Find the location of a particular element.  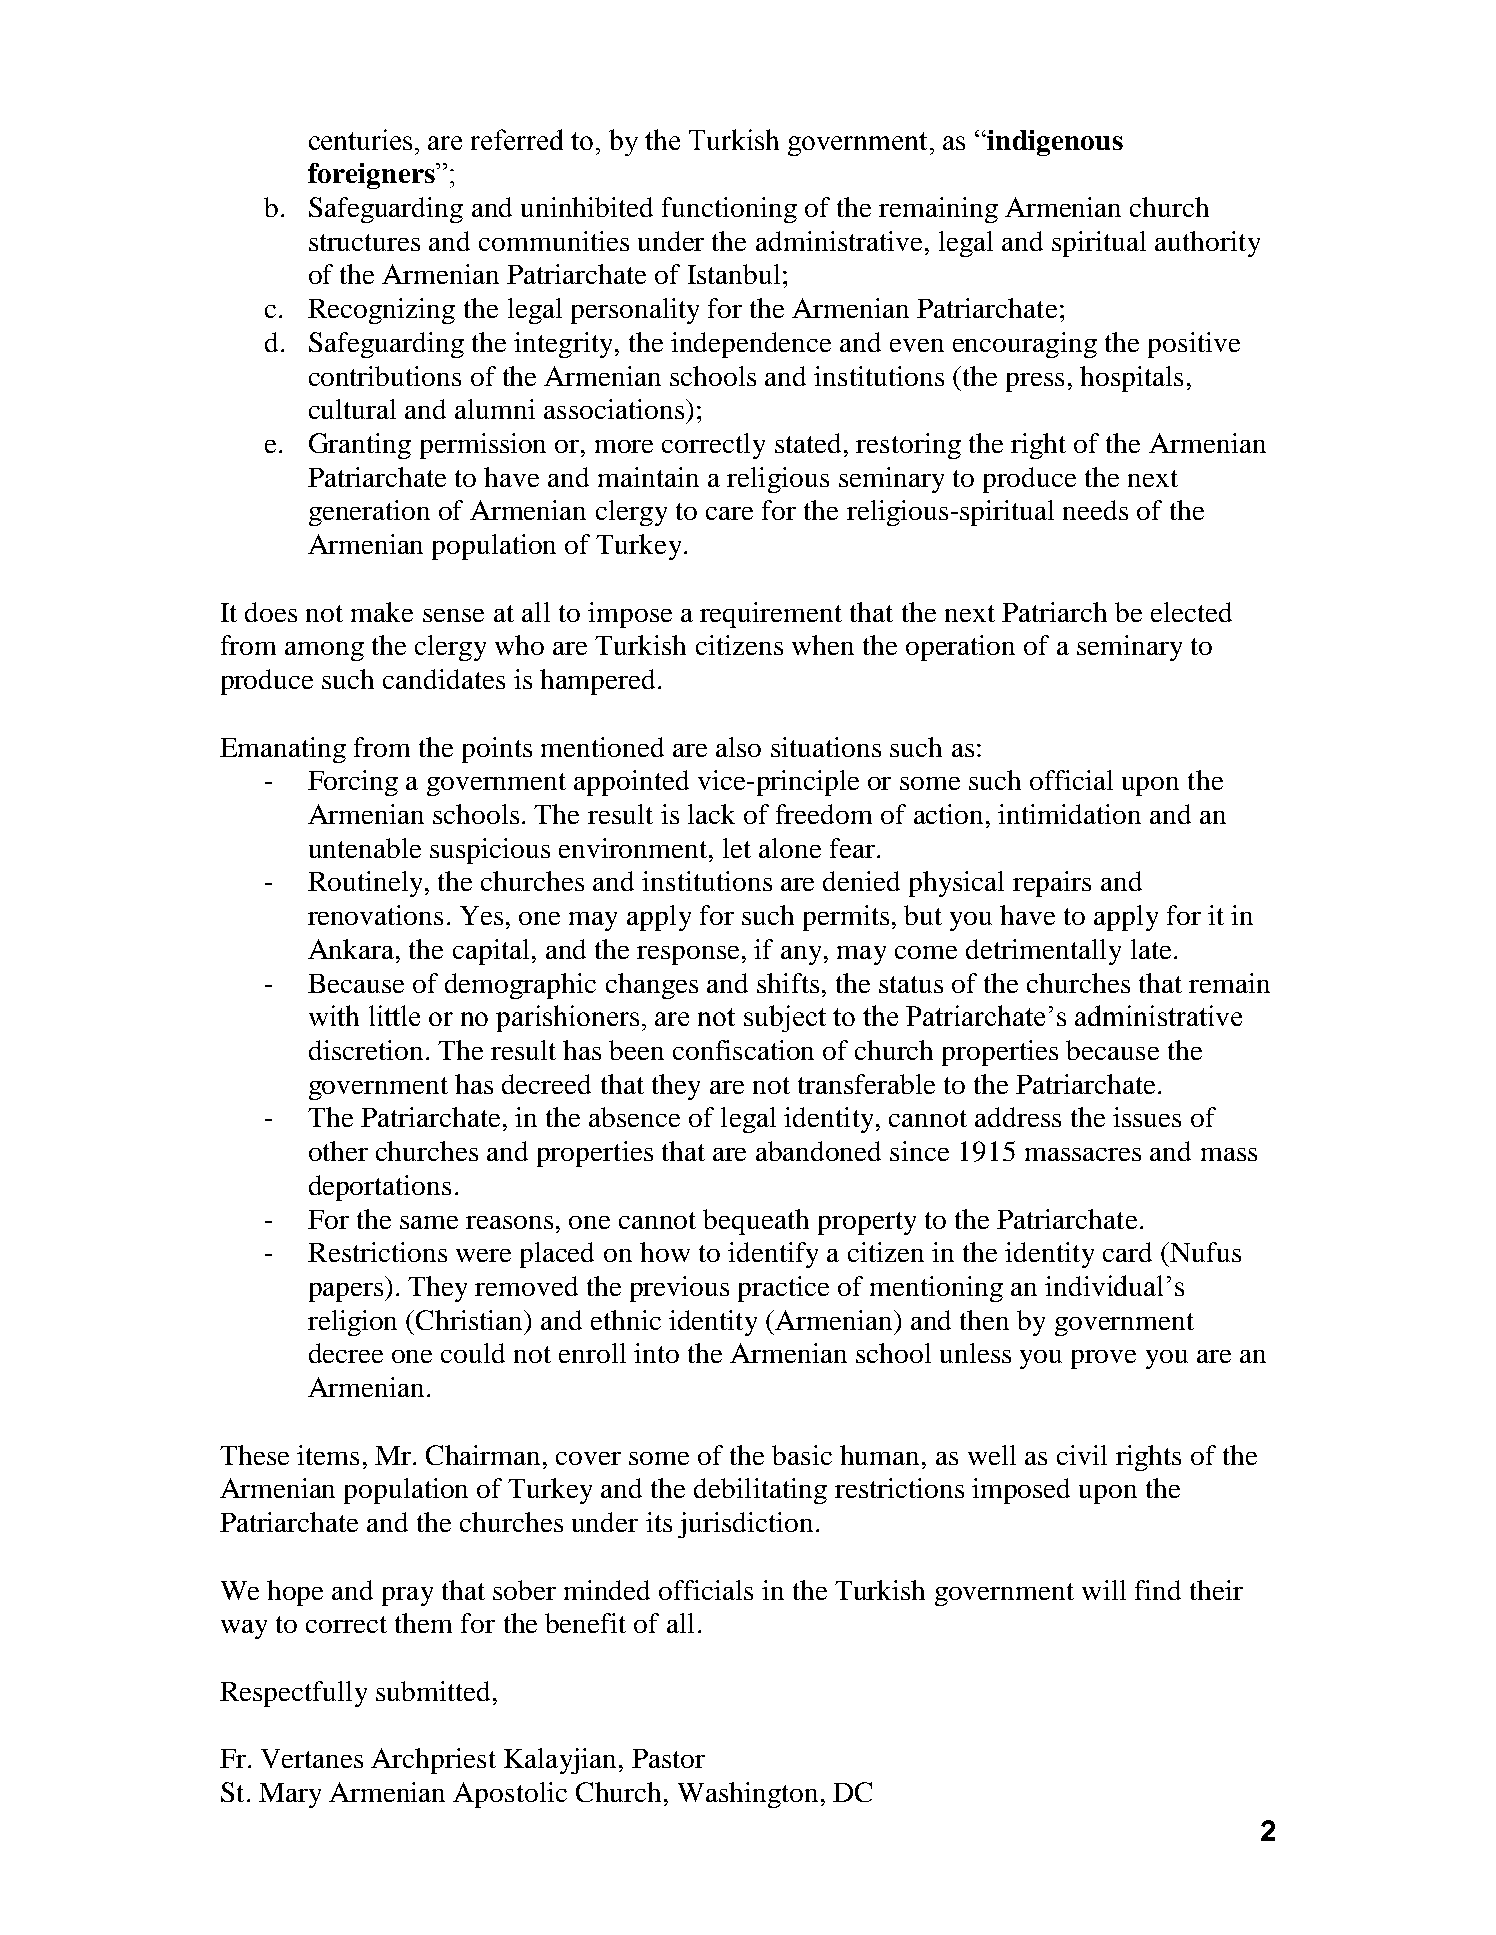

foreigners is located at coordinates (372, 176).
